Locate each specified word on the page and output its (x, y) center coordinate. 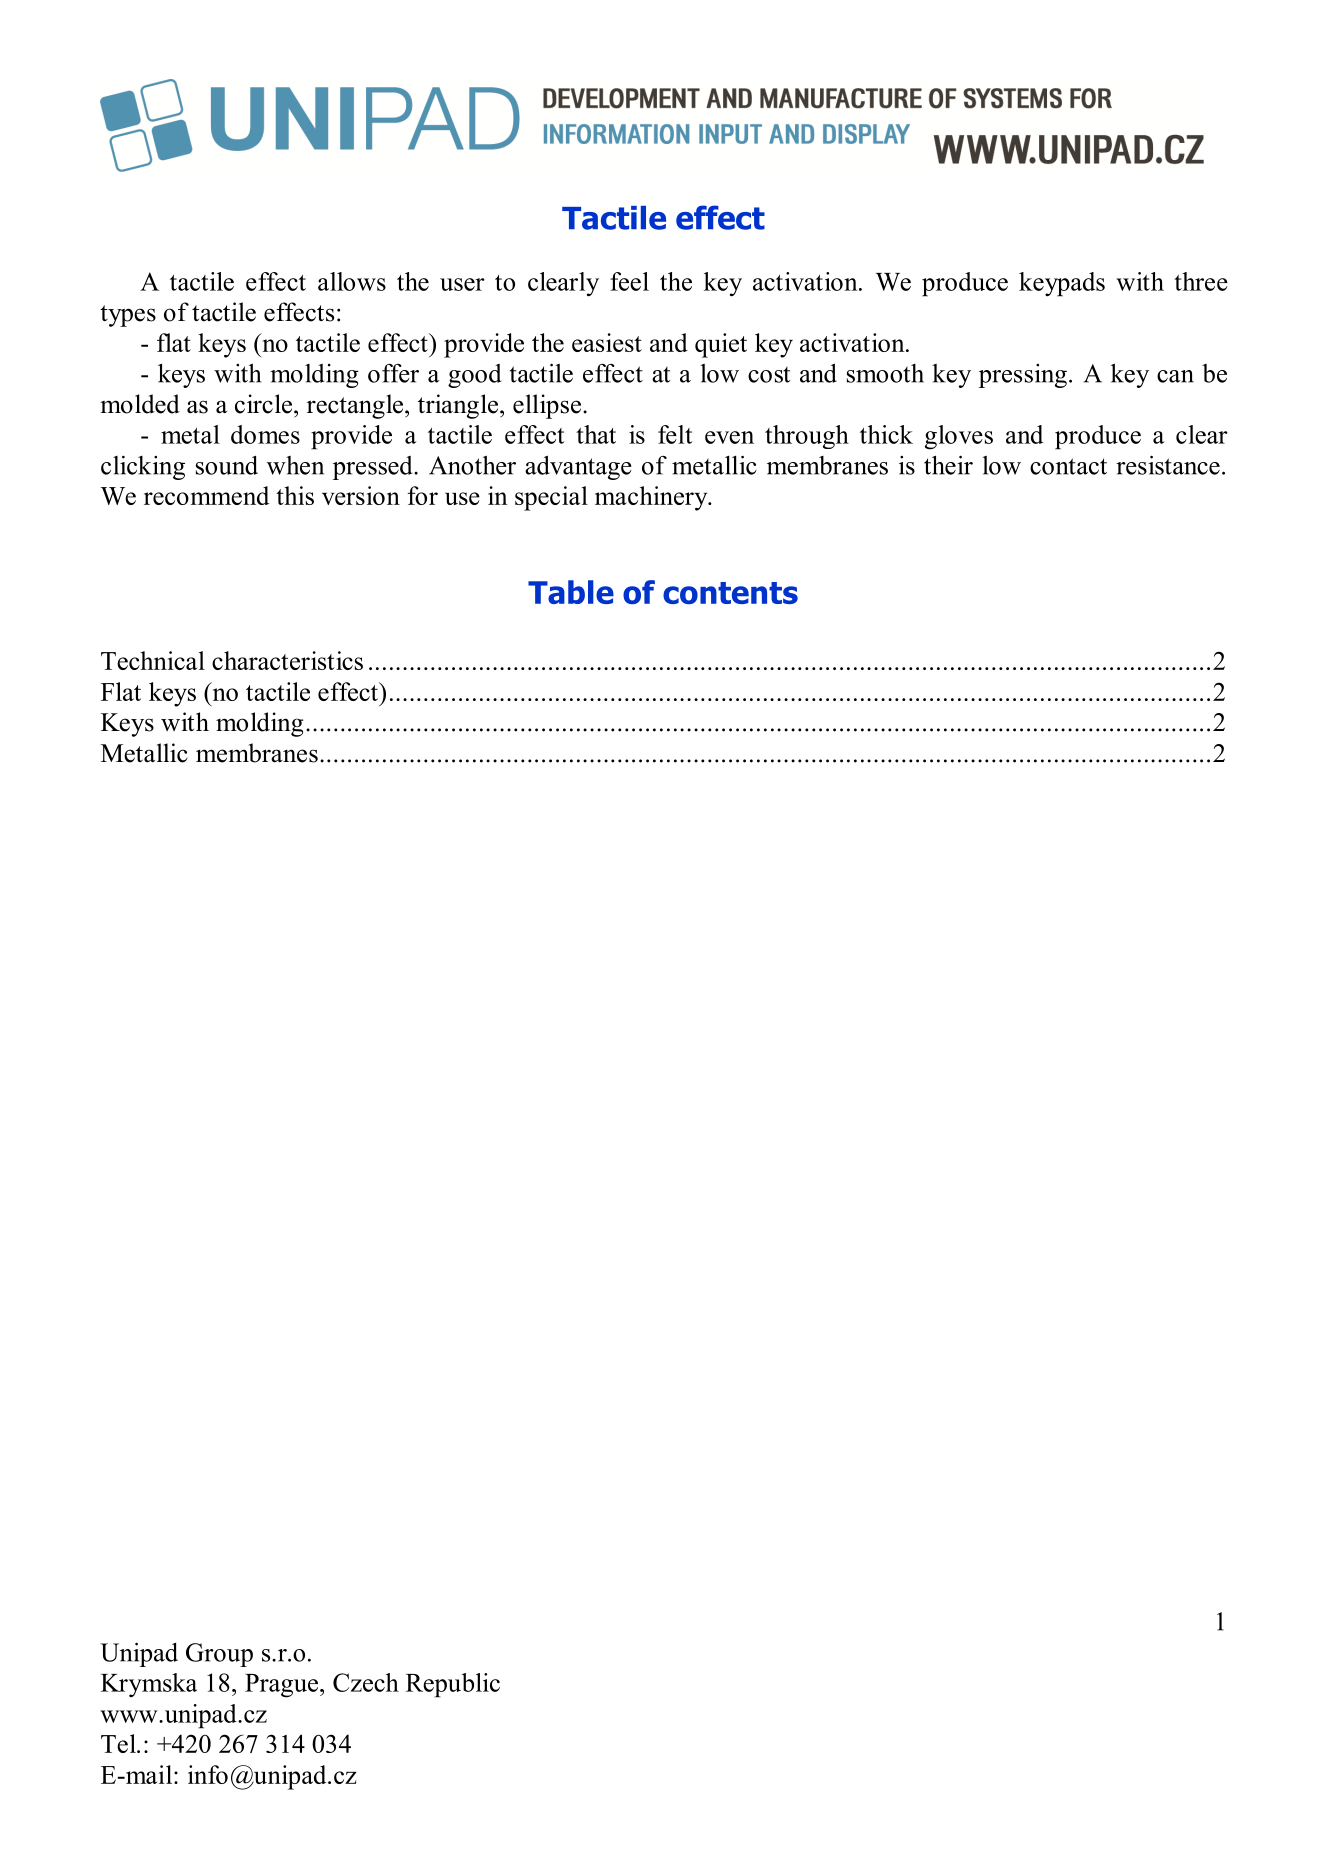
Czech (366, 1682)
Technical (153, 660)
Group (219, 1655)
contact (1068, 466)
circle (265, 404)
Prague (283, 1686)
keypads (1062, 284)
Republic (453, 1685)
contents (730, 593)
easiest (607, 342)
